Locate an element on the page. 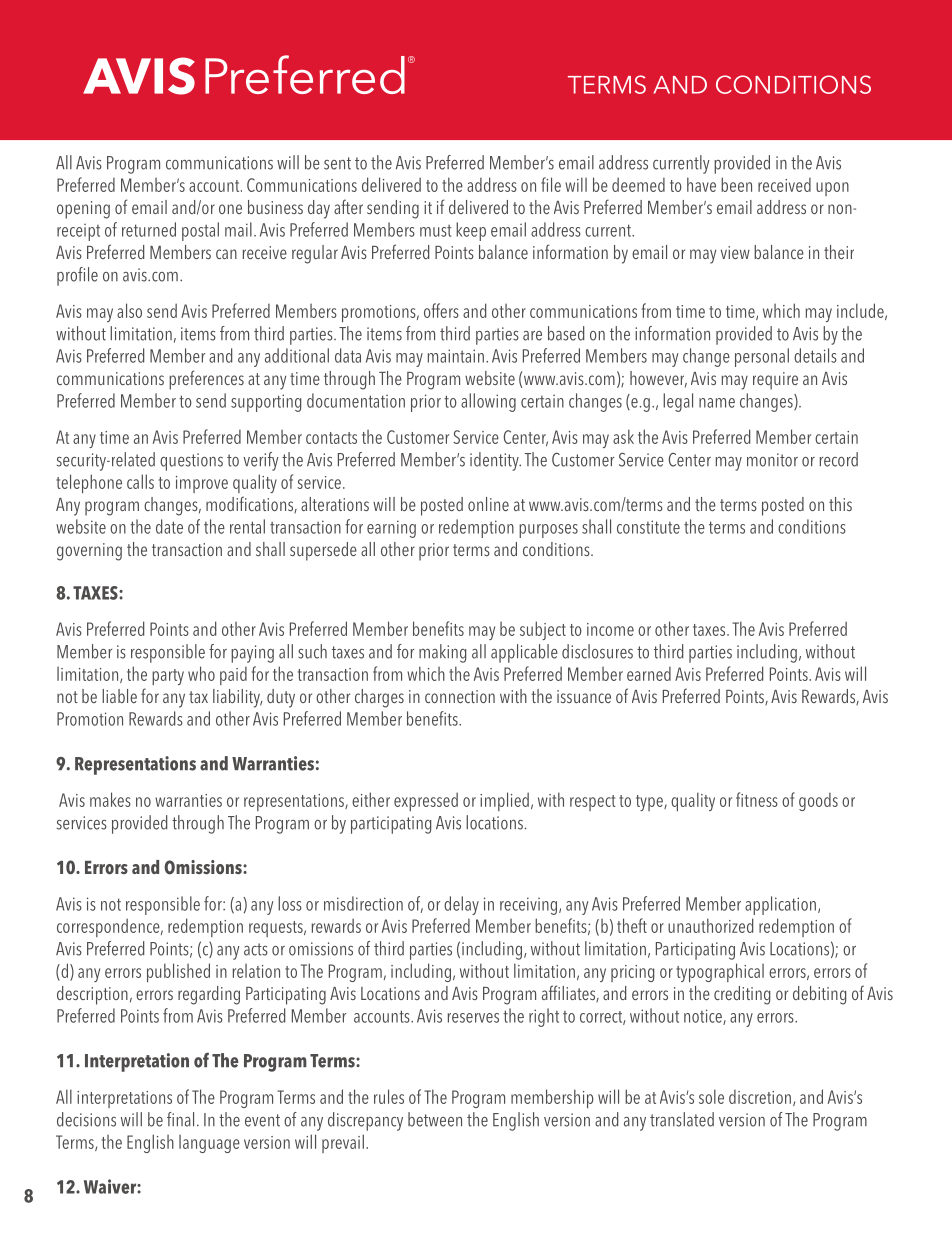  postal is located at coordinates (200, 231).
